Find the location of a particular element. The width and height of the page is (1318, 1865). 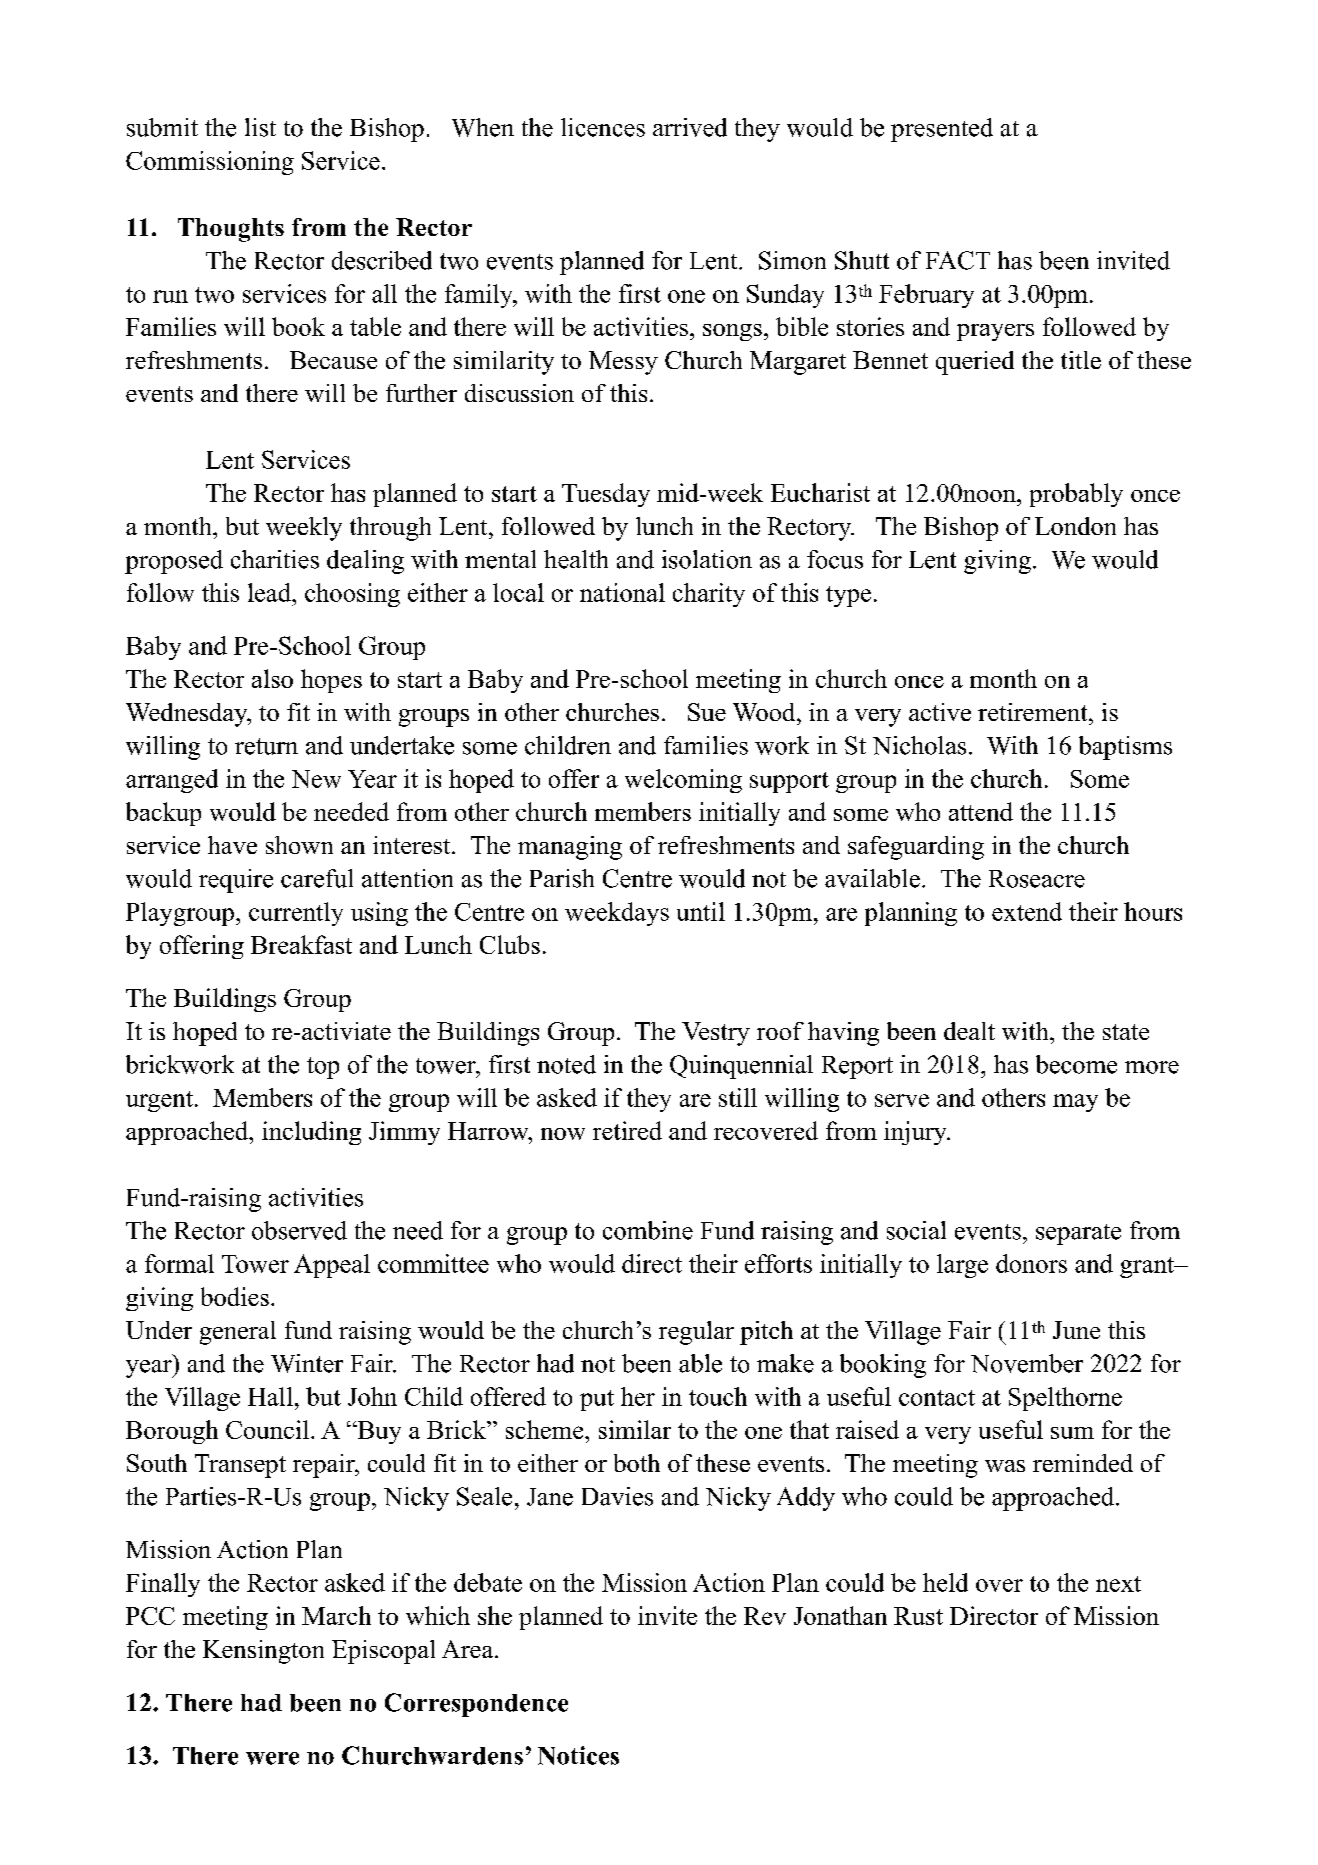

retirement is located at coordinates (1034, 712).
